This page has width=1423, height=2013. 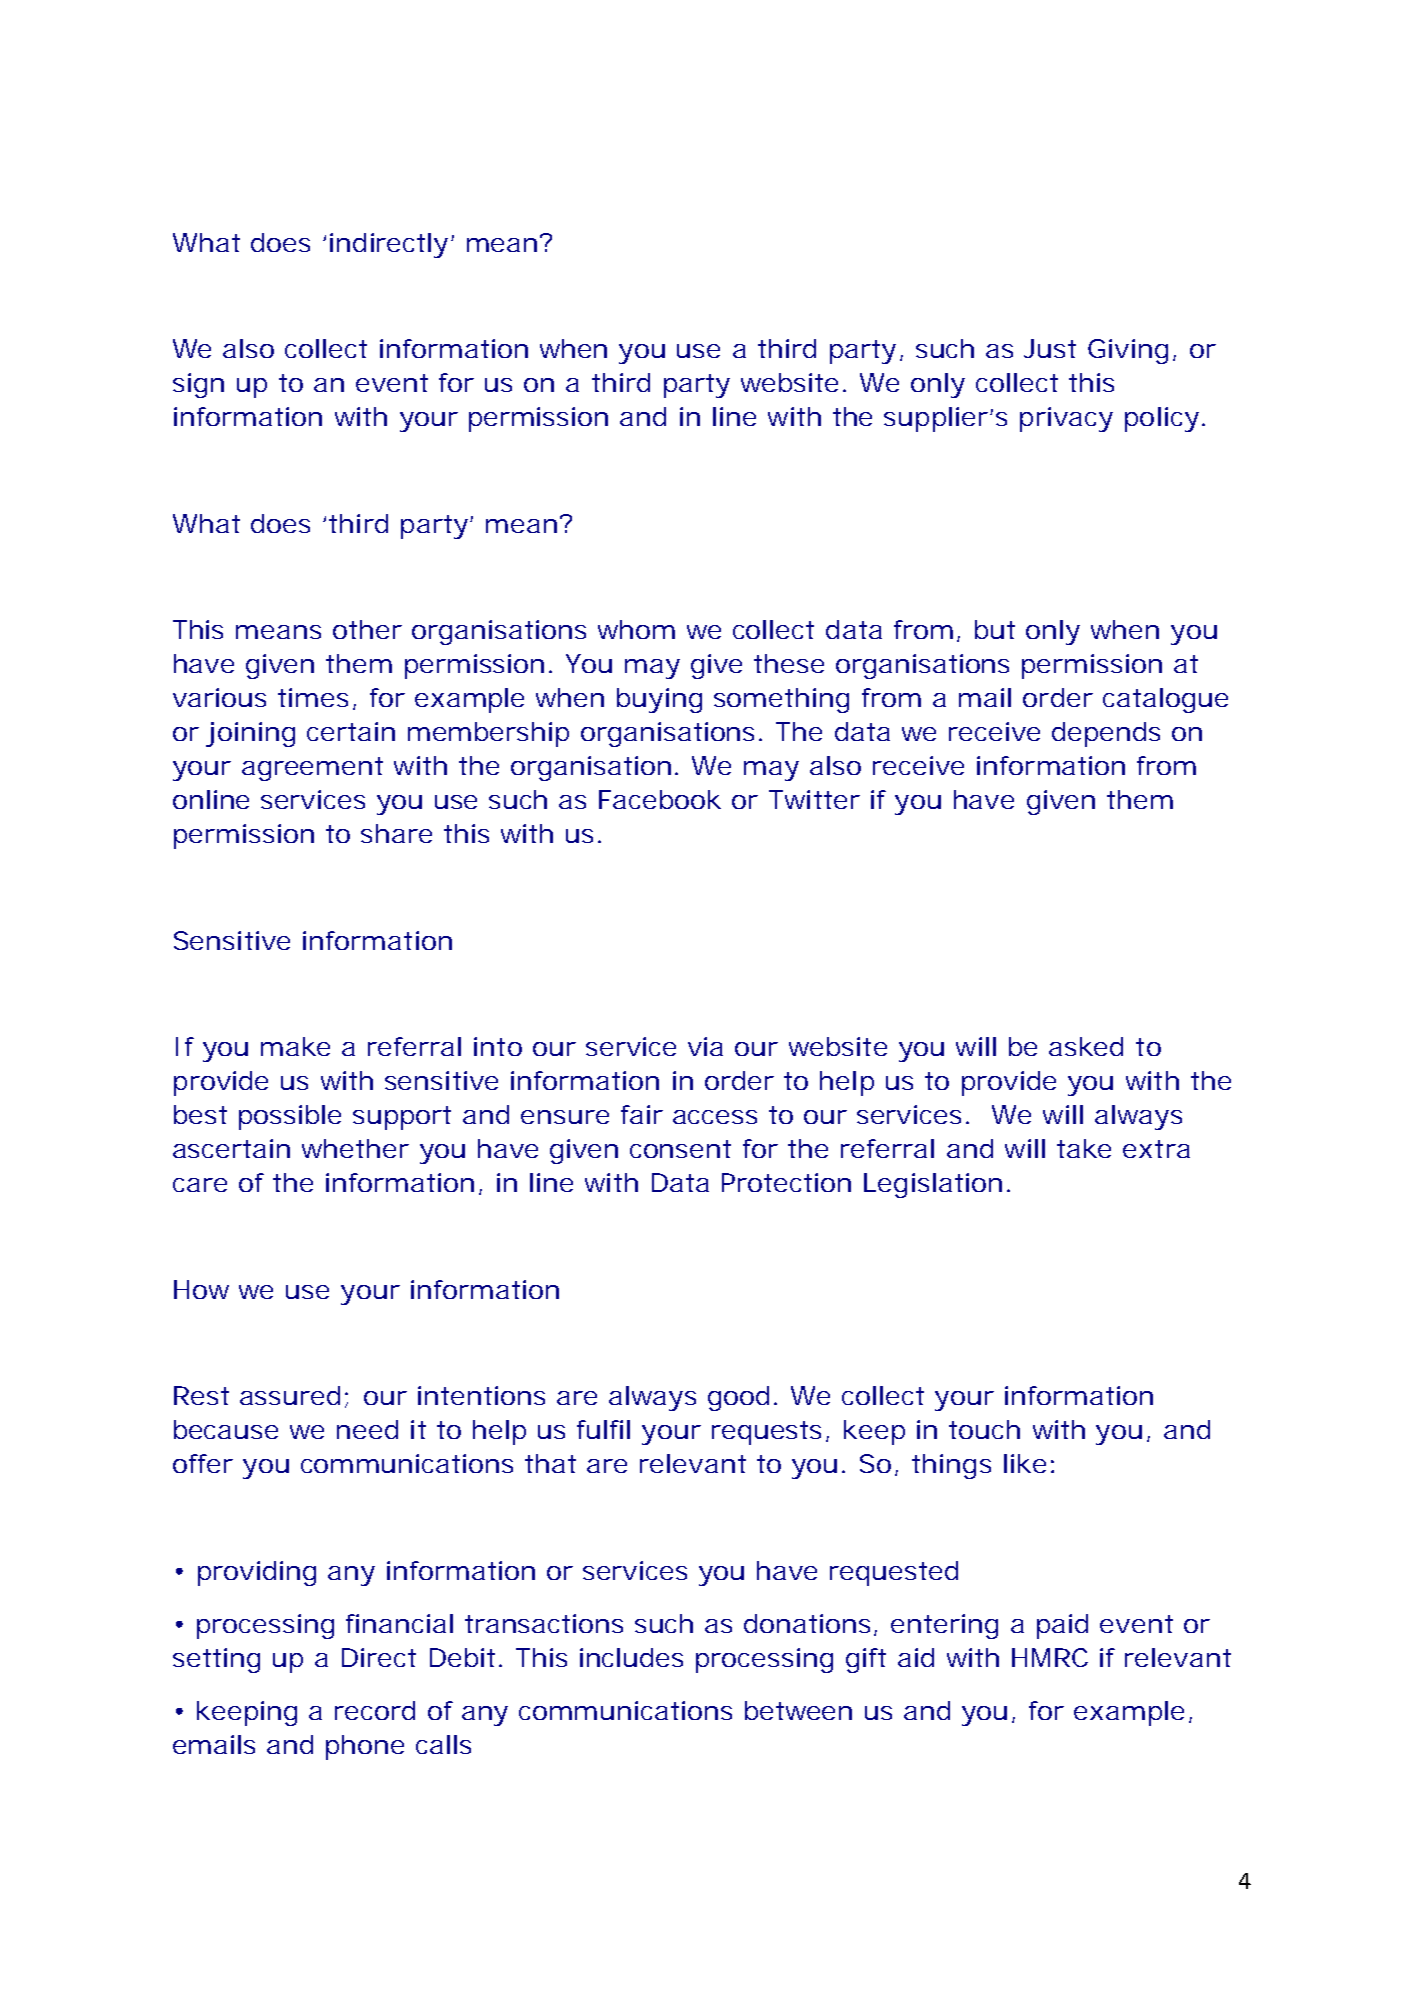 I want to click on whom, so click(x=636, y=629).
